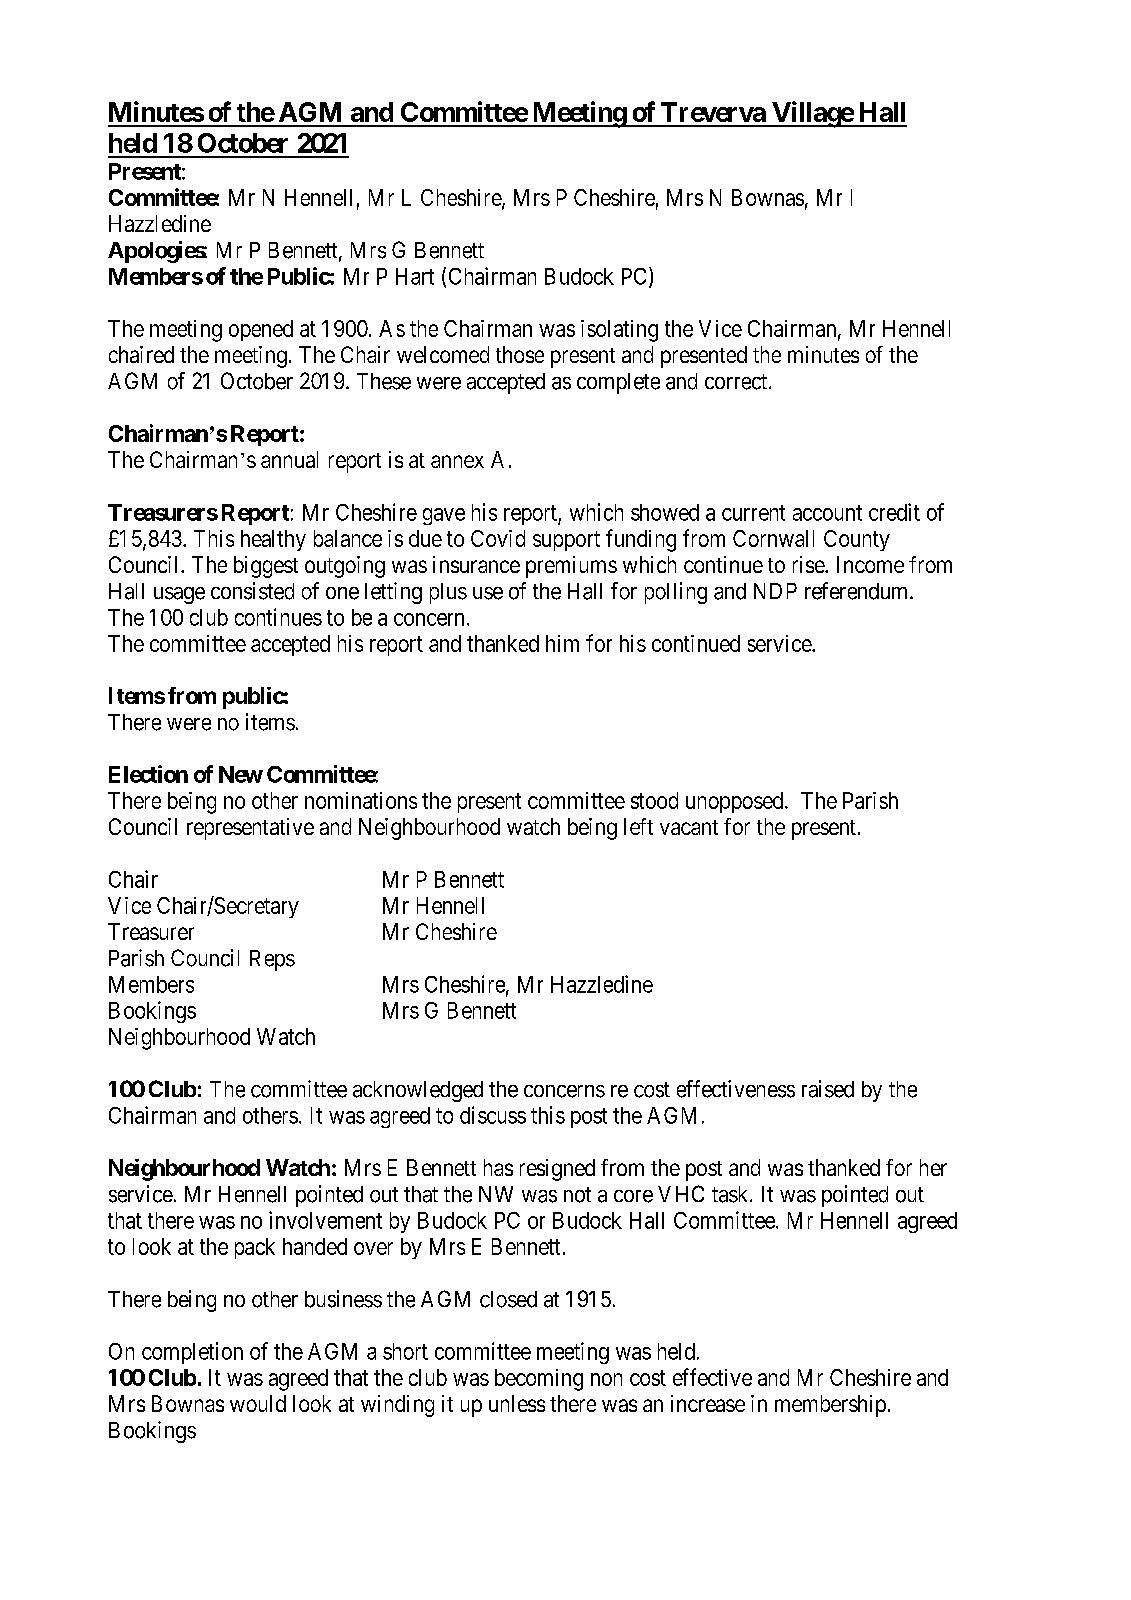 Image resolution: width=1131 pixels, height=1600 pixels. I want to click on New, so click(241, 774).
